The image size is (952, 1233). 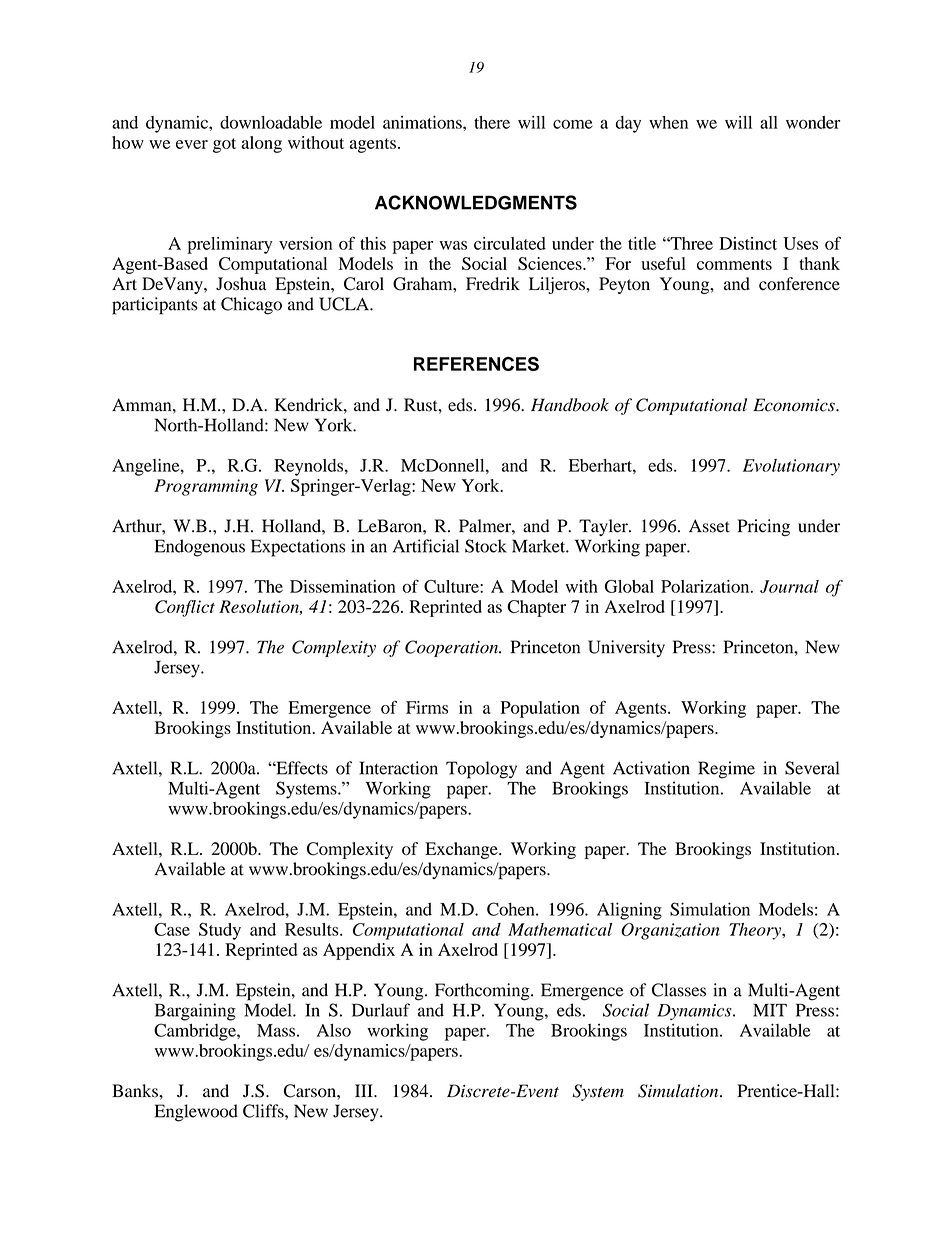 What do you see at coordinates (224, 145) in the screenshot?
I see `got` at bounding box center [224, 145].
